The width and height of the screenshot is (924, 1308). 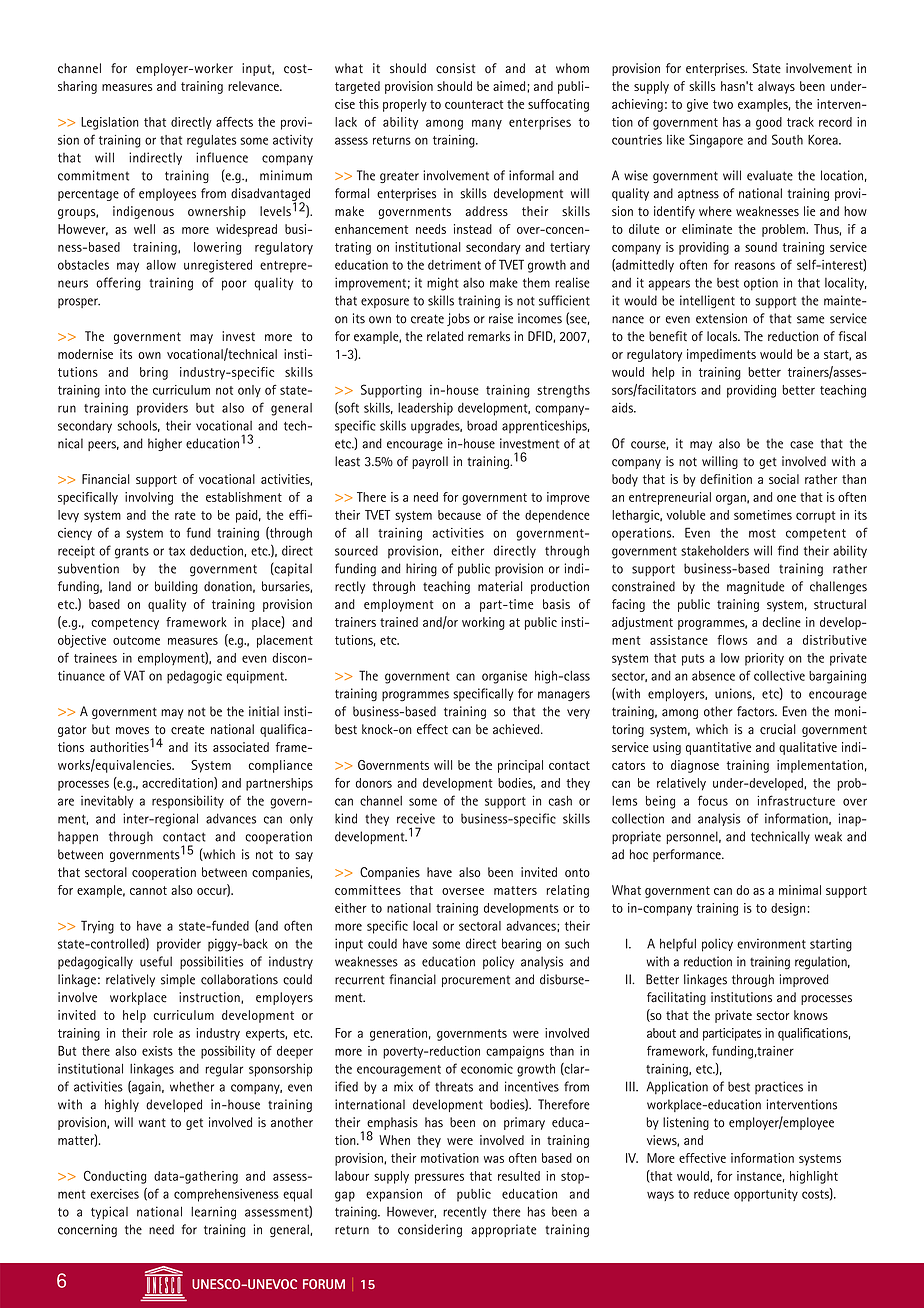 I want to click on regulates, so click(x=212, y=141).
